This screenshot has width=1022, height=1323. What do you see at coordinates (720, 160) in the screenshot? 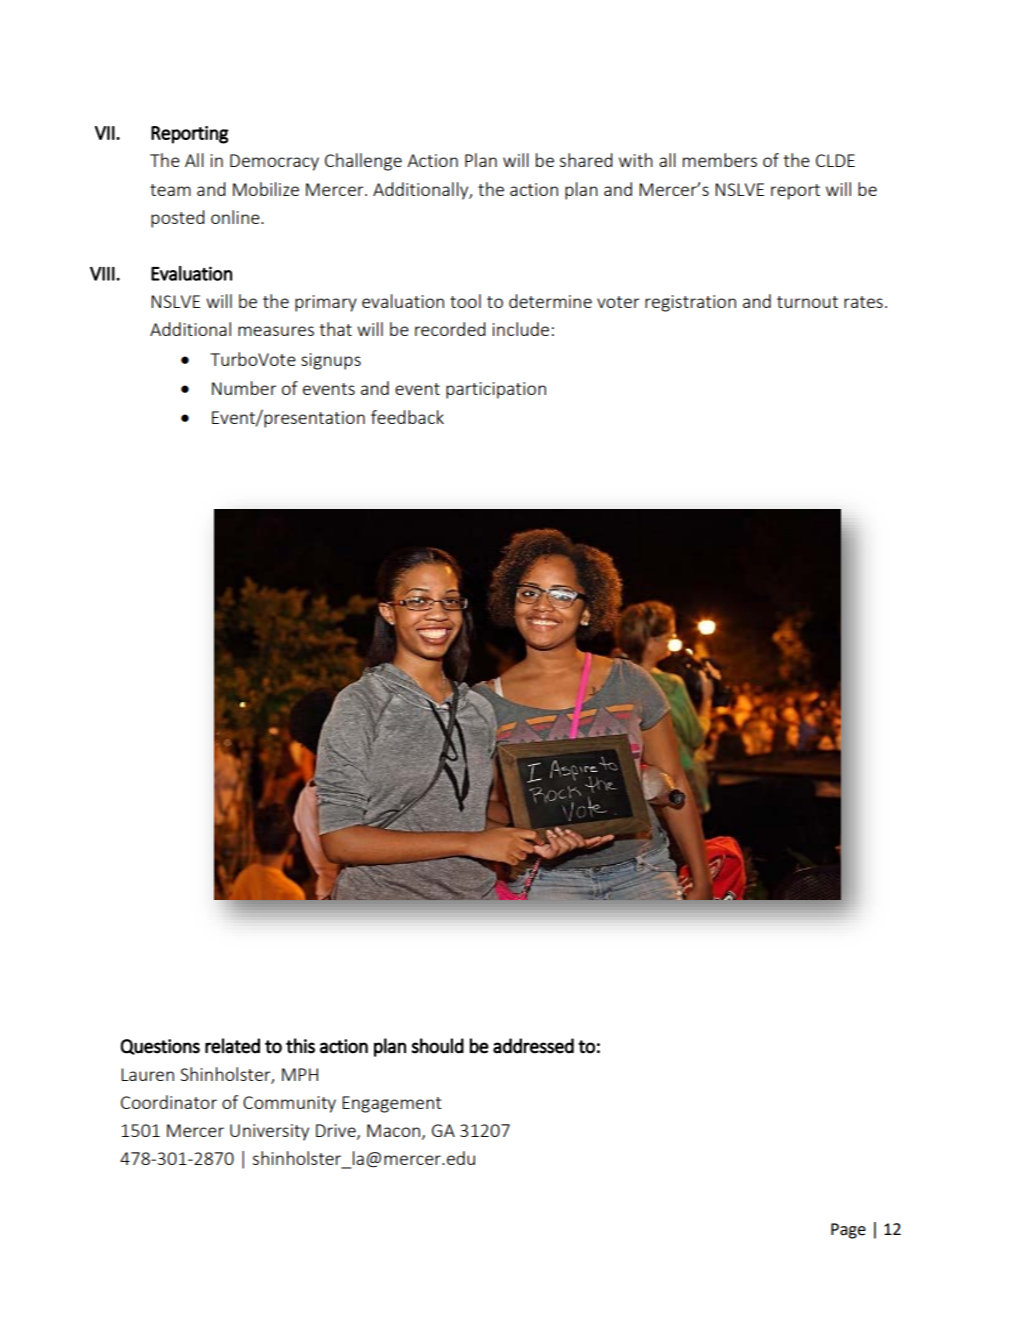
I see `members` at bounding box center [720, 160].
